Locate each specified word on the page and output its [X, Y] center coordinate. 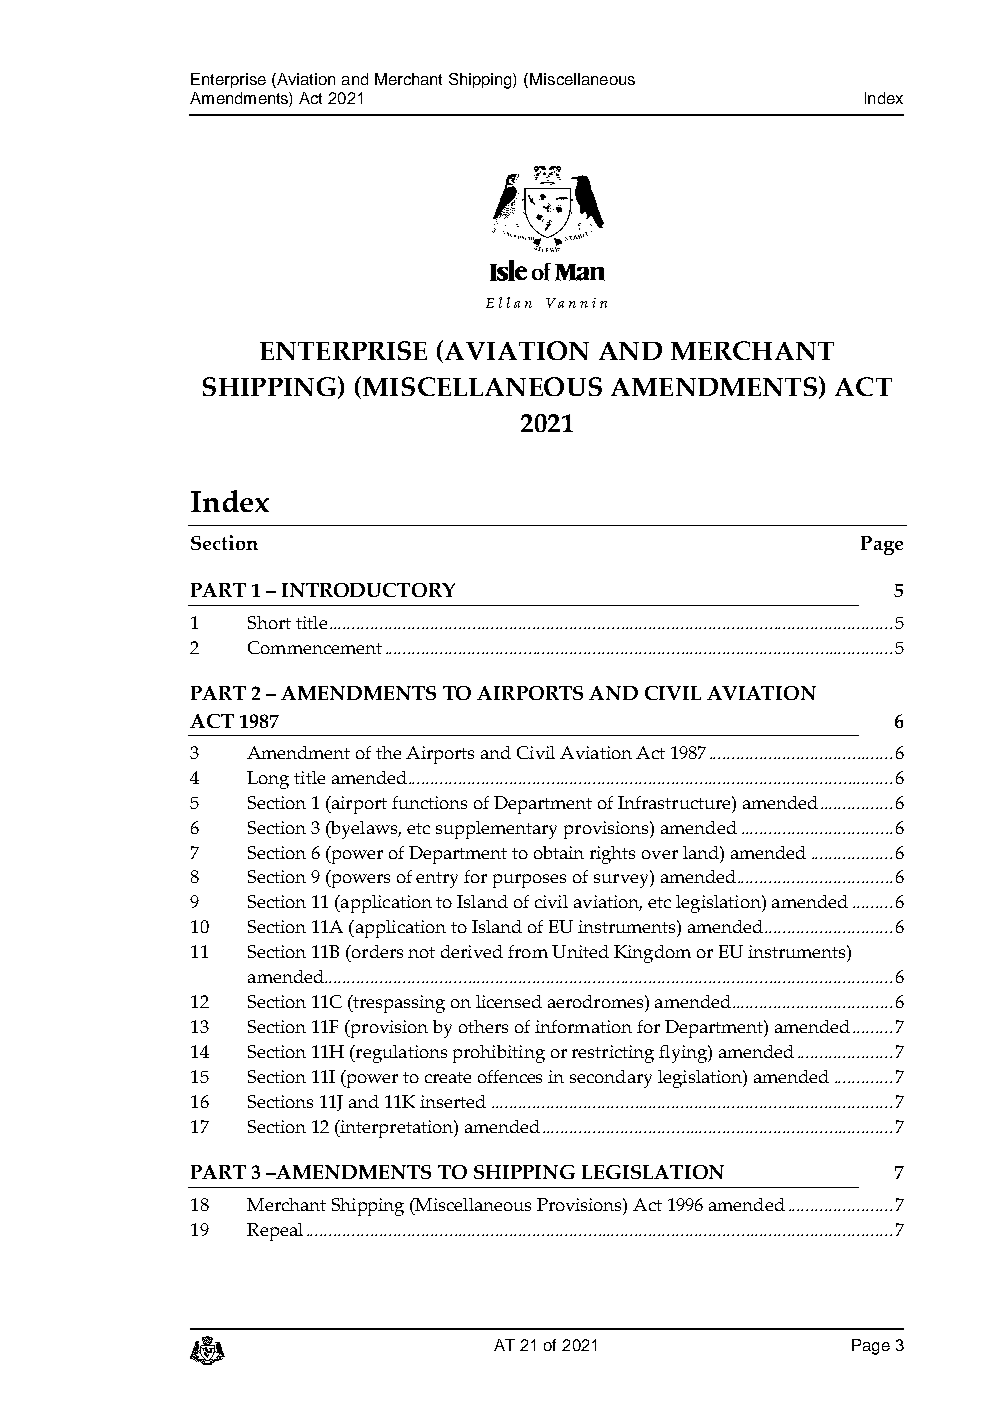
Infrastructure [675, 802]
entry [437, 880]
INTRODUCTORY [368, 590]
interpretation [396, 1129]
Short [269, 622]
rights [612, 855]
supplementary [496, 830]
